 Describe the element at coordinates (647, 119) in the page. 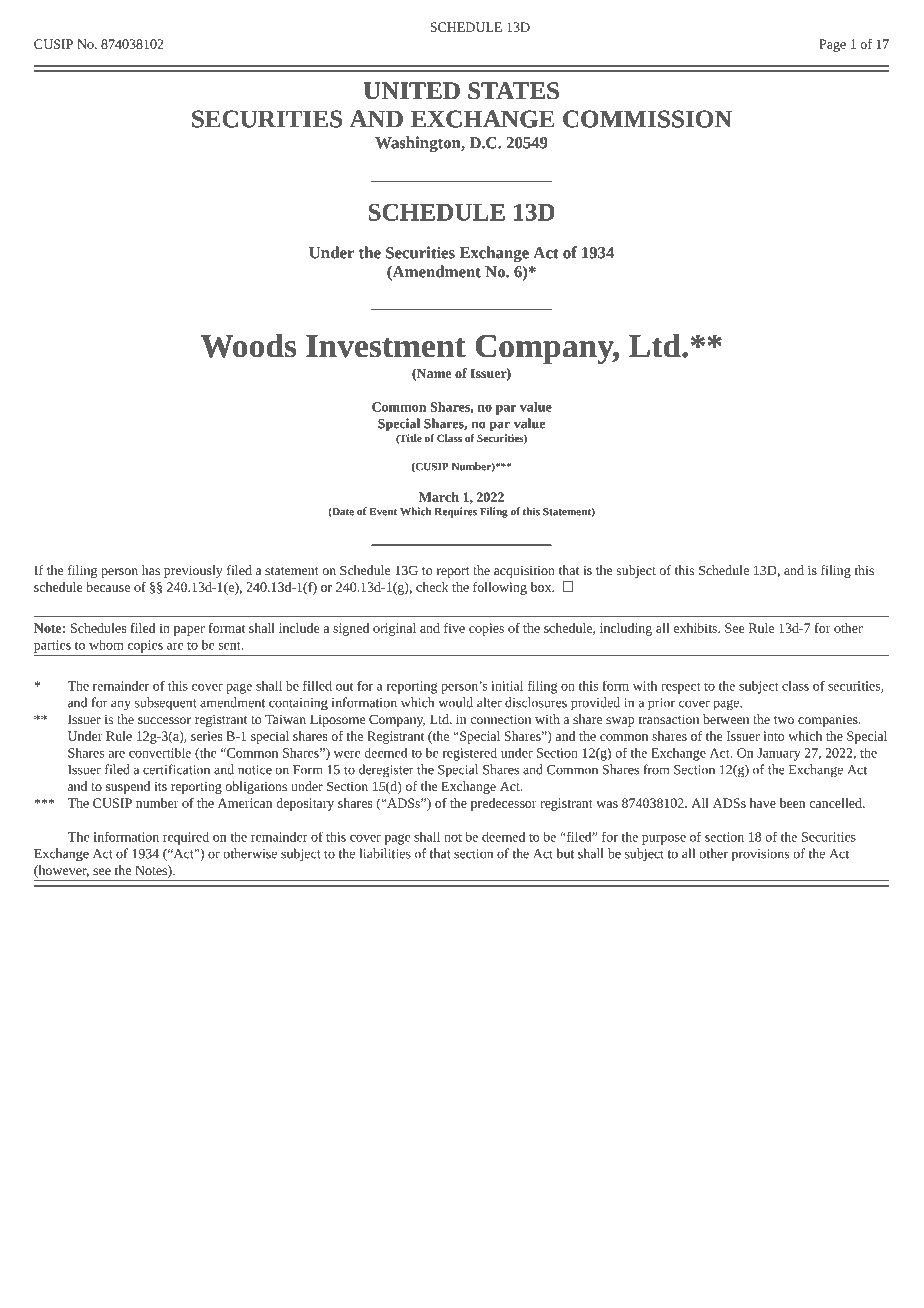

I see `COMMISSION` at that location.
